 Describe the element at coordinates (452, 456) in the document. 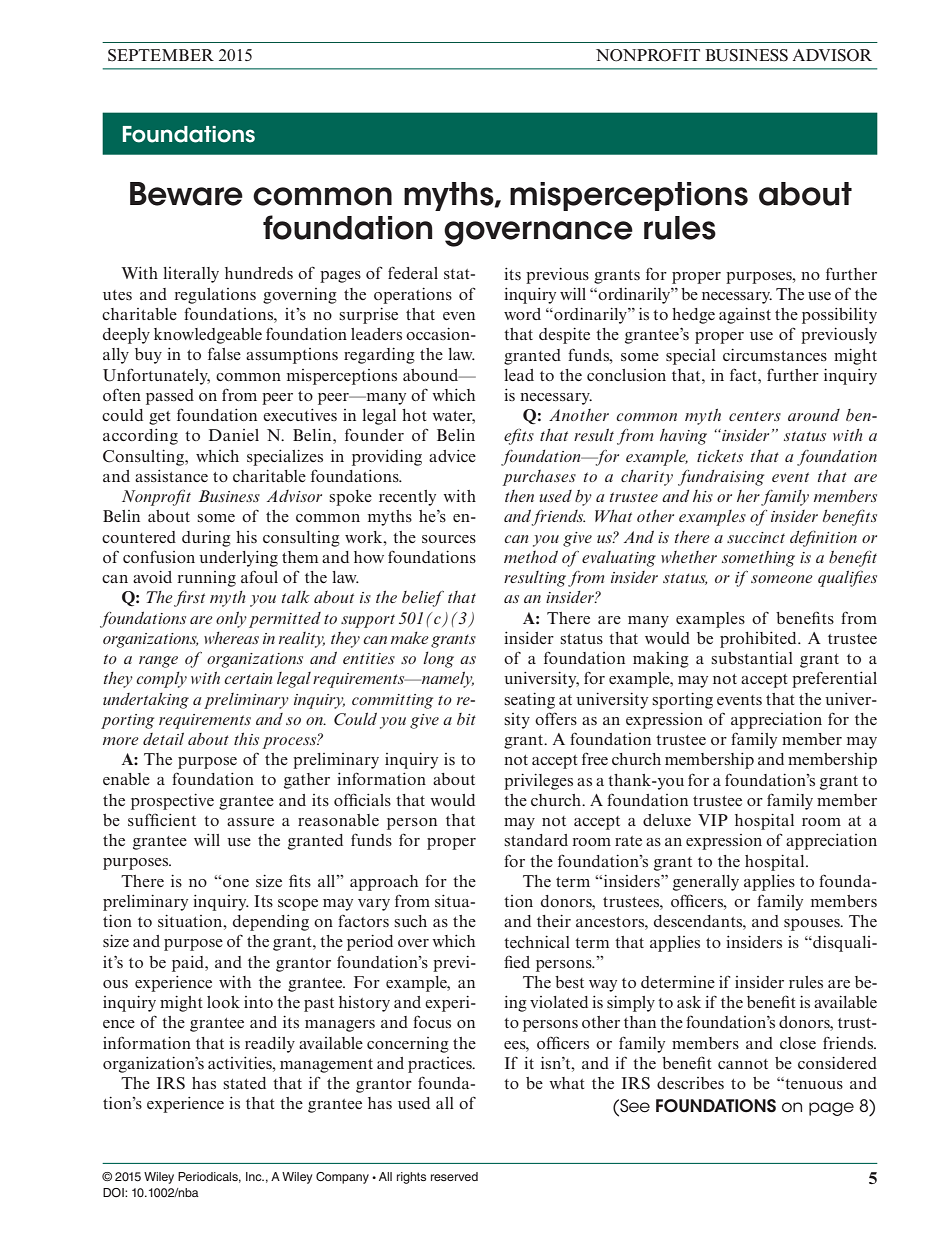

I see `advice` at that location.
